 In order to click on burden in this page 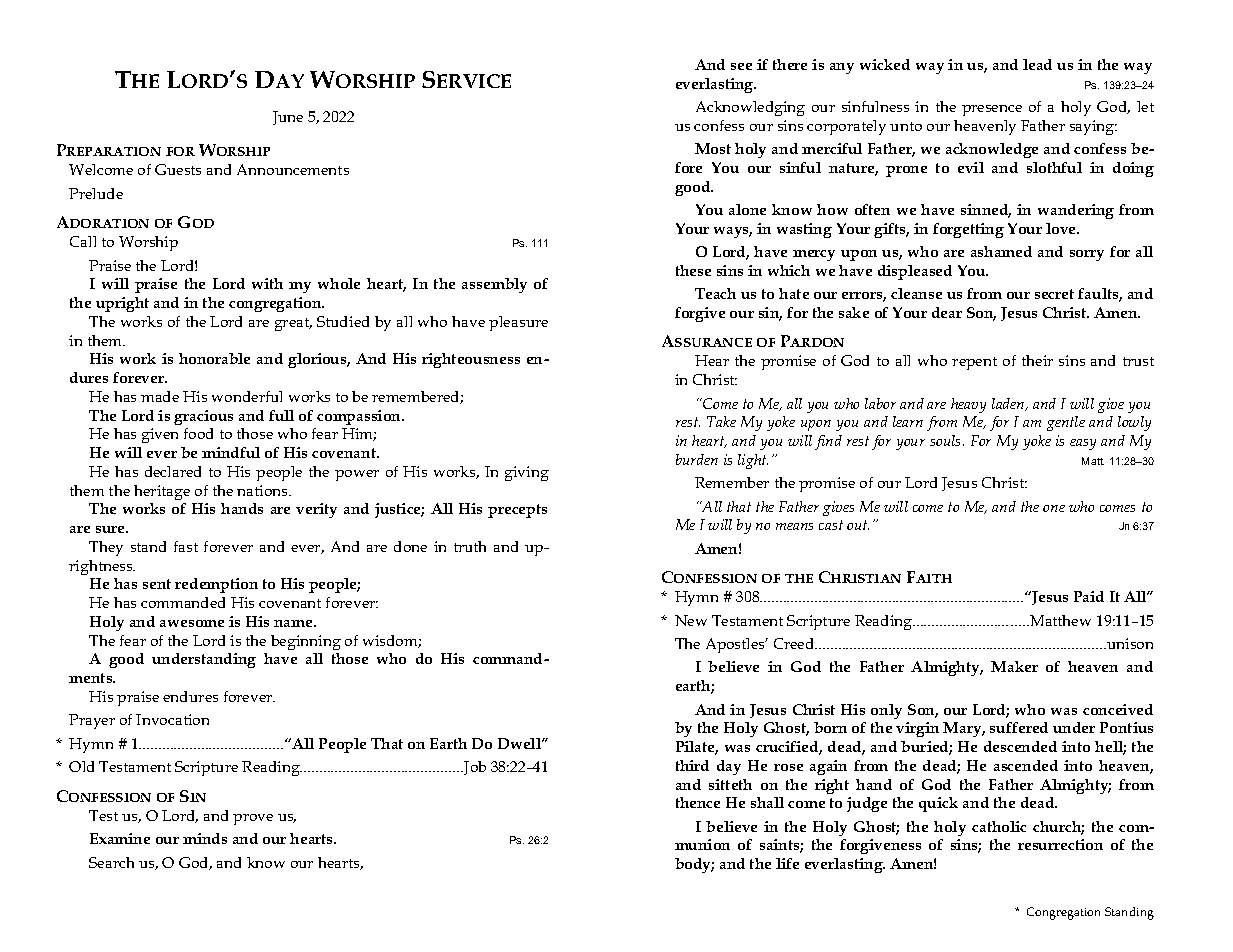, I will do `click(697, 459)`.
